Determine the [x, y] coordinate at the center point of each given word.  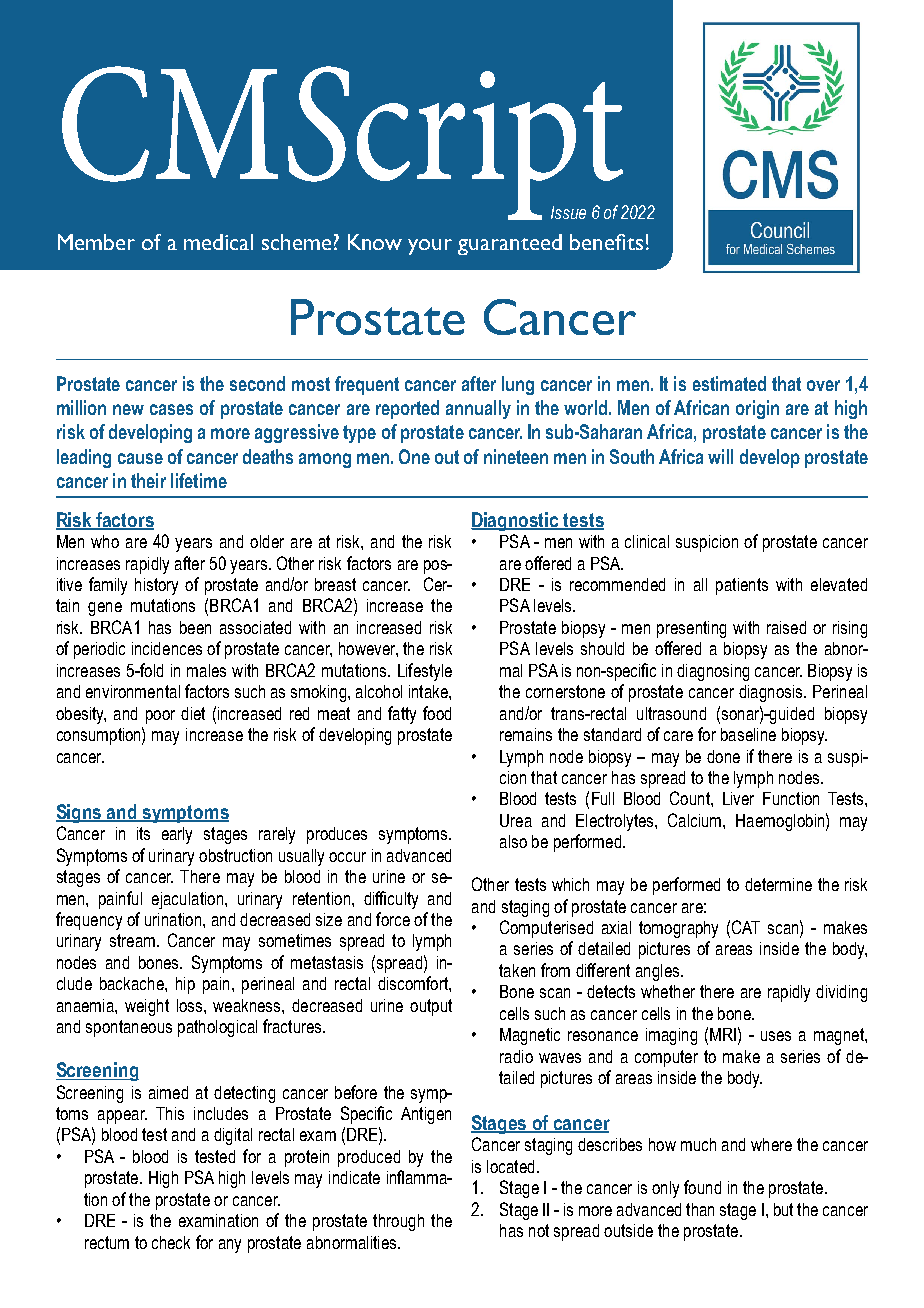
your [430, 247]
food [437, 713]
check [171, 1242]
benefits [606, 242]
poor [160, 717]
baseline [748, 734]
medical [218, 242]
